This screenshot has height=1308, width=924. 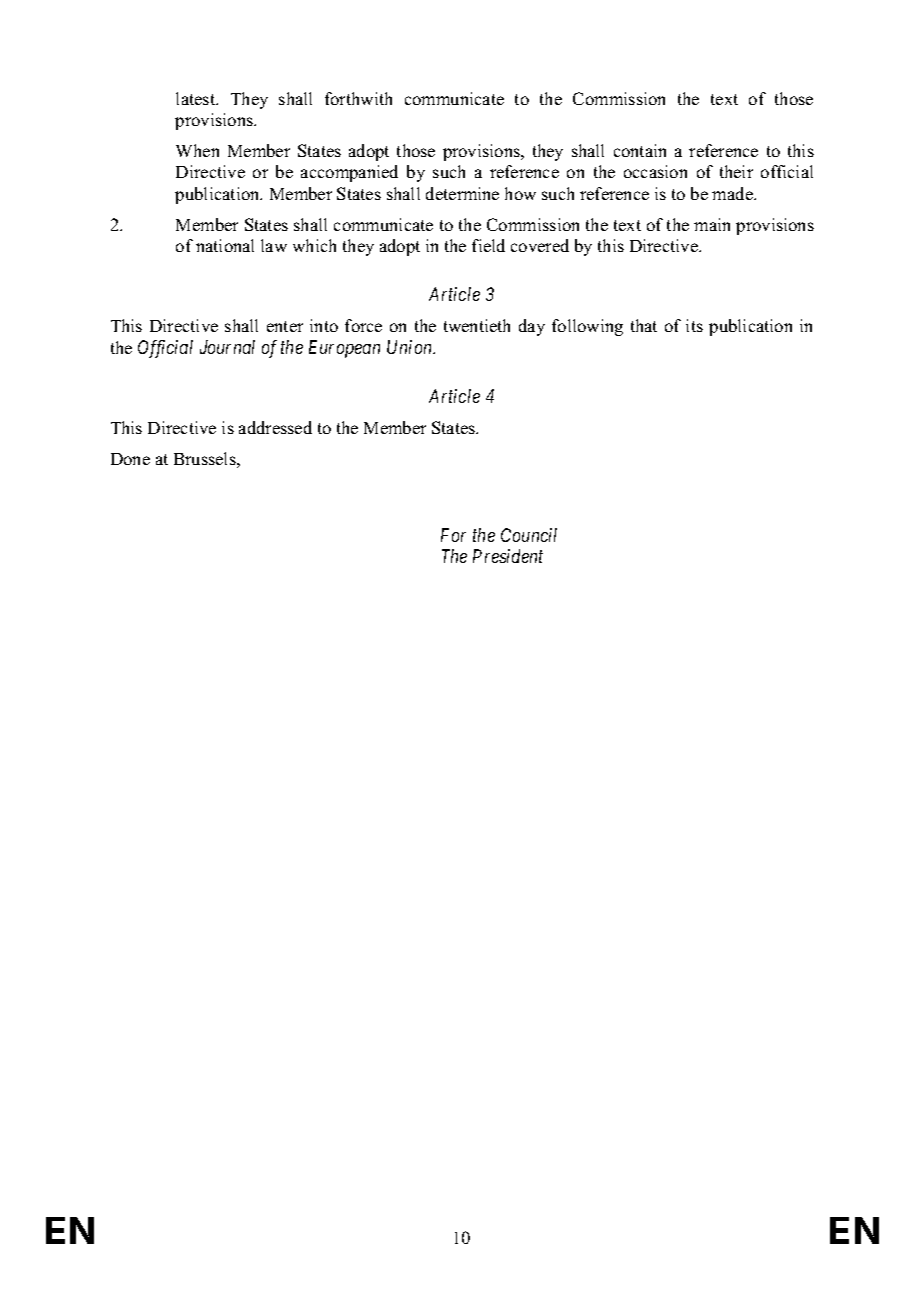 I want to click on latest, so click(x=197, y=98).
